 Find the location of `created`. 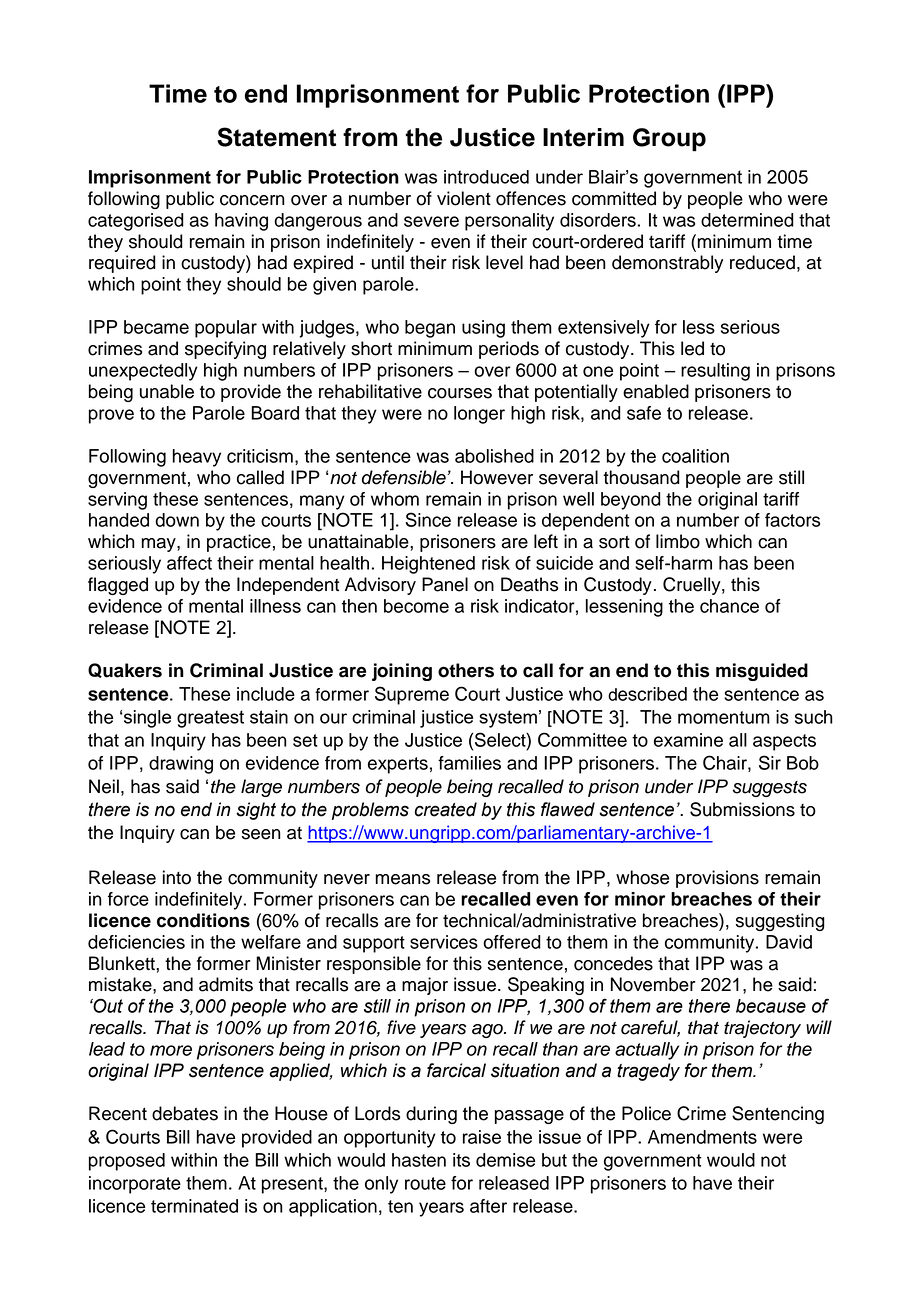

created is located at coordinates (446, 809).
